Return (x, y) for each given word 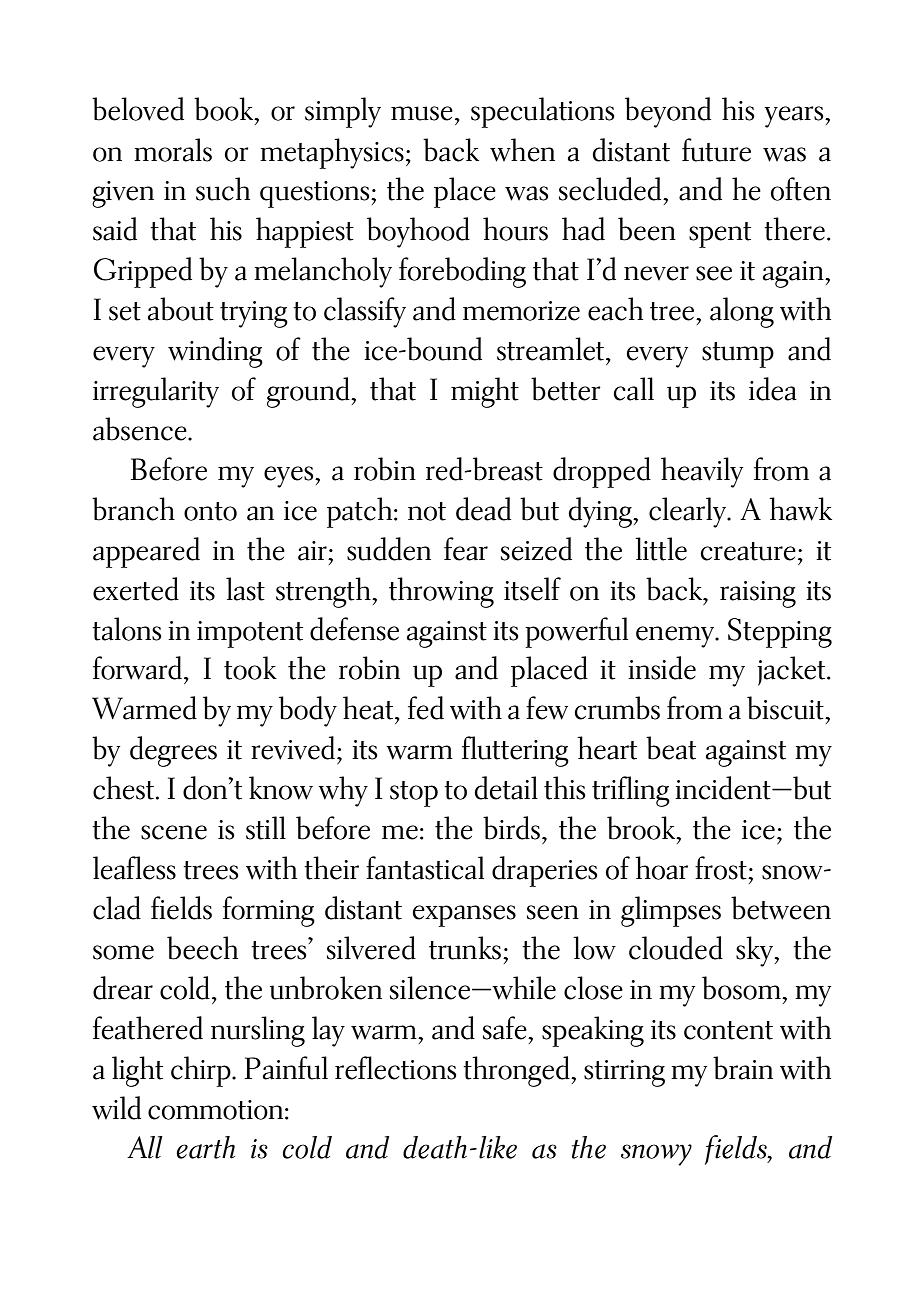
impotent (250, 634)
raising (758, 594)
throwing (441, 592)
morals (173, 150)
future (716, 150)
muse (422, 113)
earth (205, 1147)
